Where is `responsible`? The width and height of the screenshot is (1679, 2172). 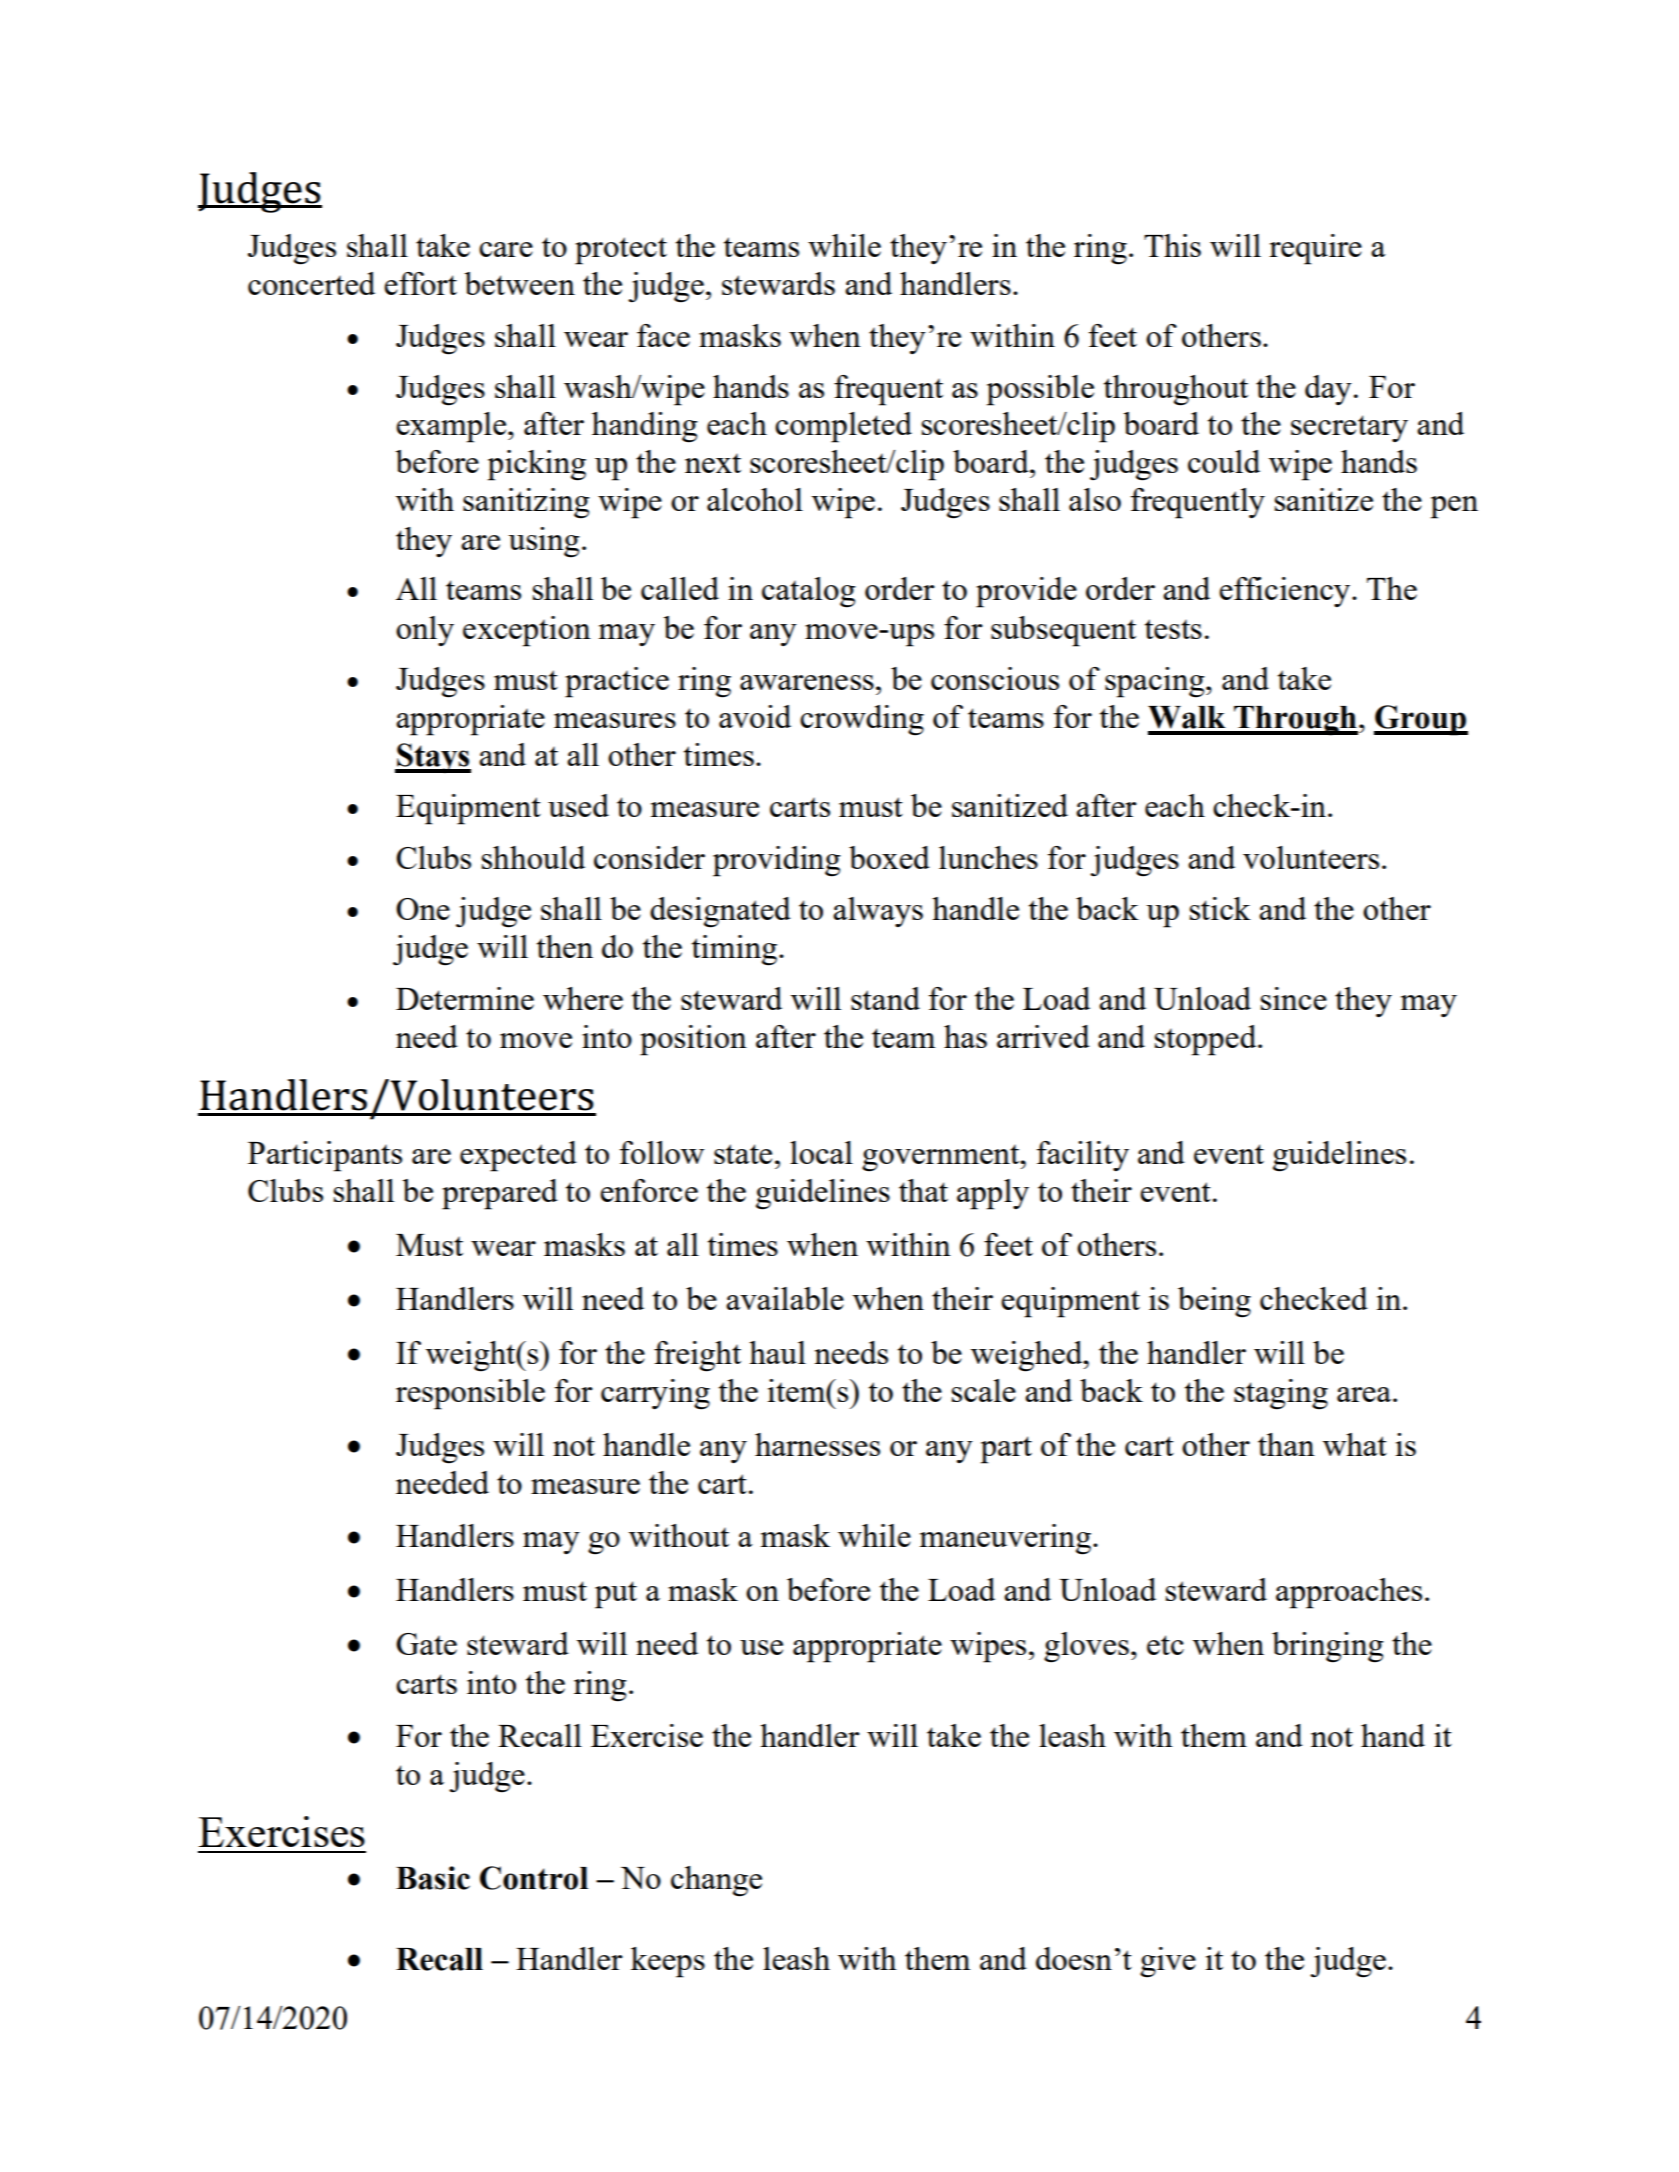 responsible is located at coordinates (470, 1394).
